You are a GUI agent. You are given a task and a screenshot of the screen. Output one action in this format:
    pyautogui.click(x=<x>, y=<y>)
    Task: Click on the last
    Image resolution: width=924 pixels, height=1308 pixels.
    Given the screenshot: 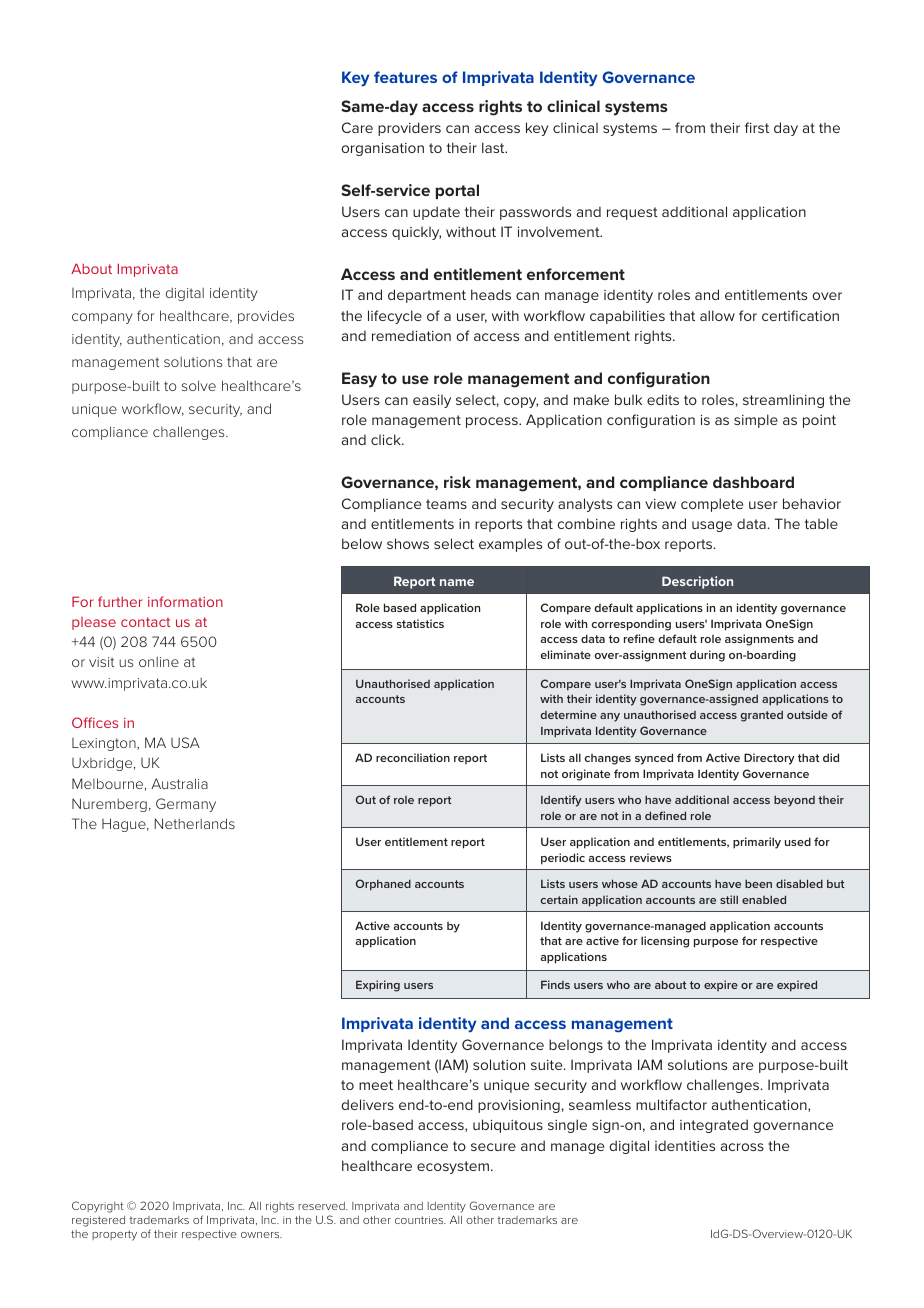 What is the action you would take?
    pyautogui.click(x=494, y=147)
